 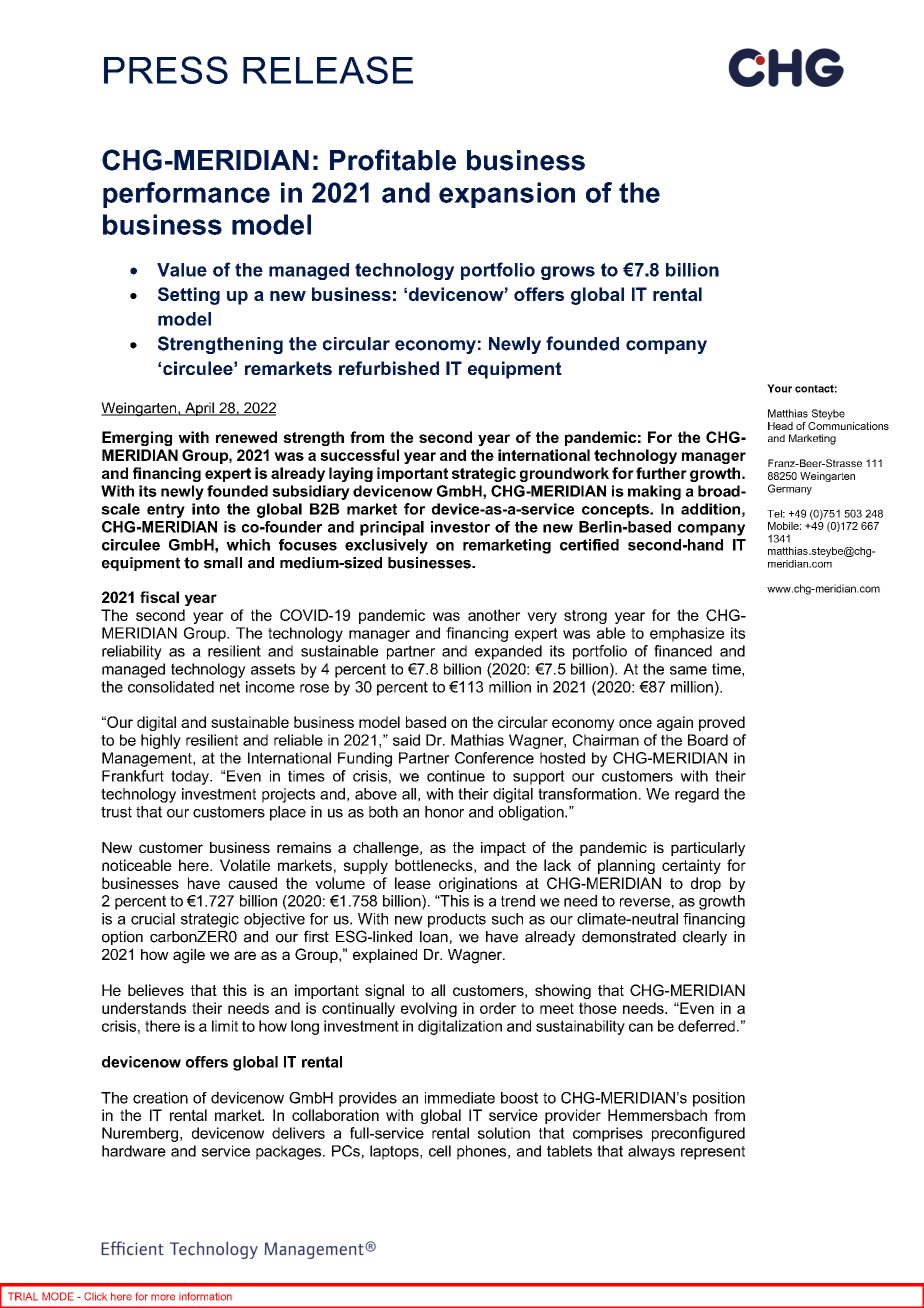 What do you see at coordinates (429, 1009) in the image?
I see `evolving` at bounding box center [429, 1009].
